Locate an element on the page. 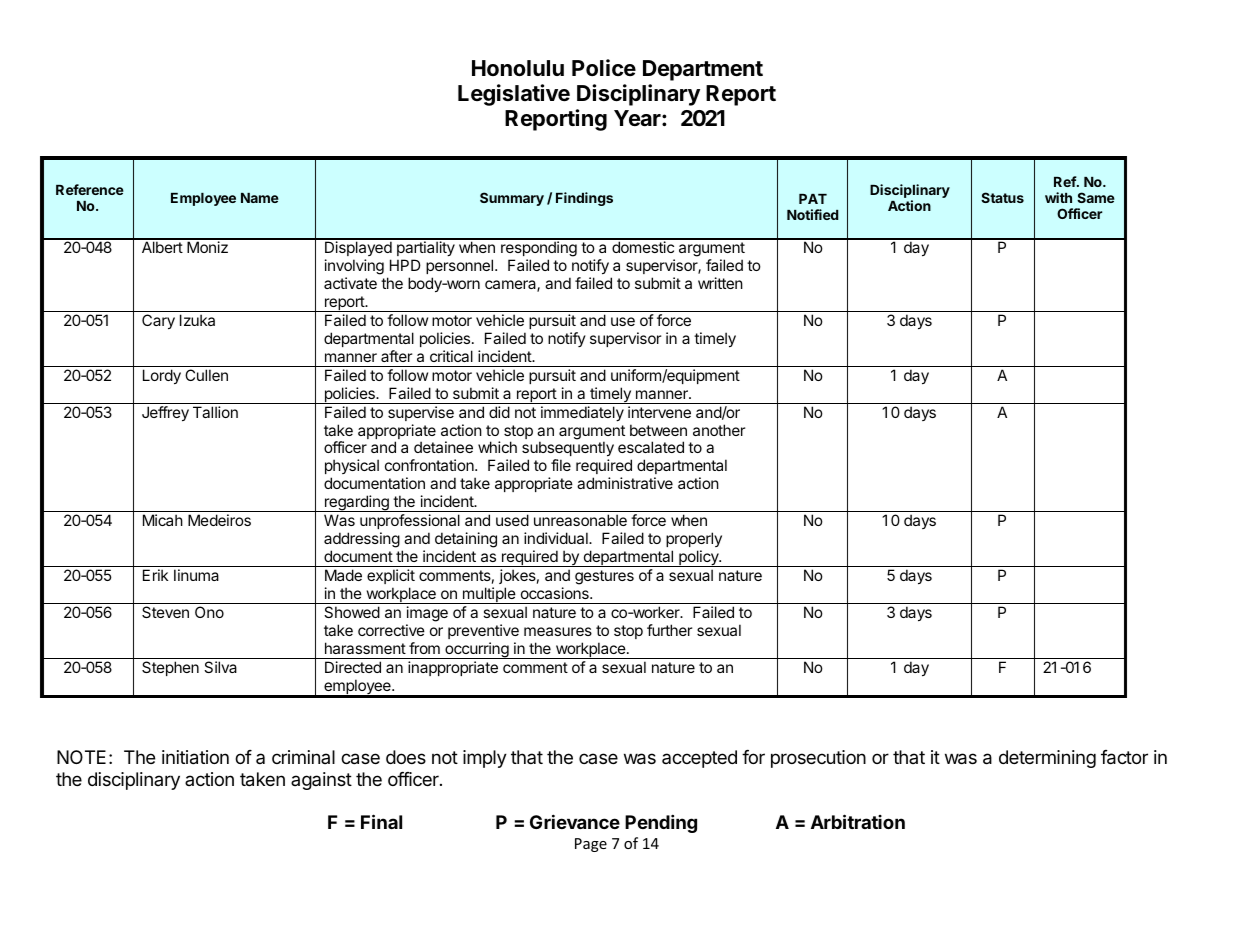 The width and height of the document is (1233, 952). subsequently is located at coordinates (568, 450).
